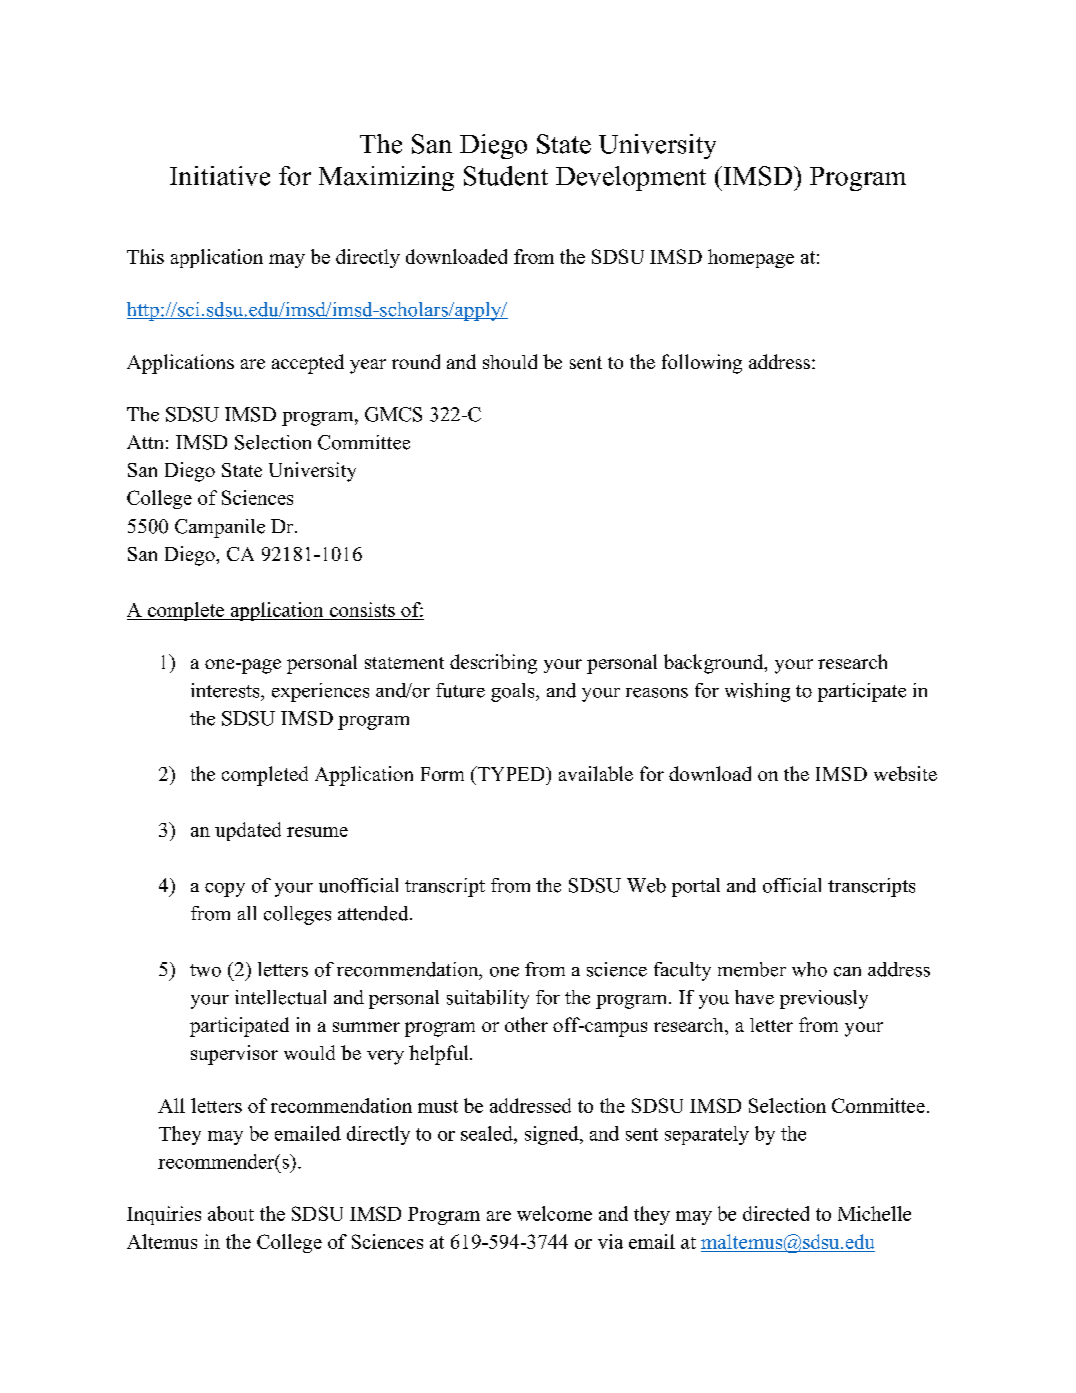  Describe the element at coordinates (231, 1213) in the page. I see `about` at that location.
